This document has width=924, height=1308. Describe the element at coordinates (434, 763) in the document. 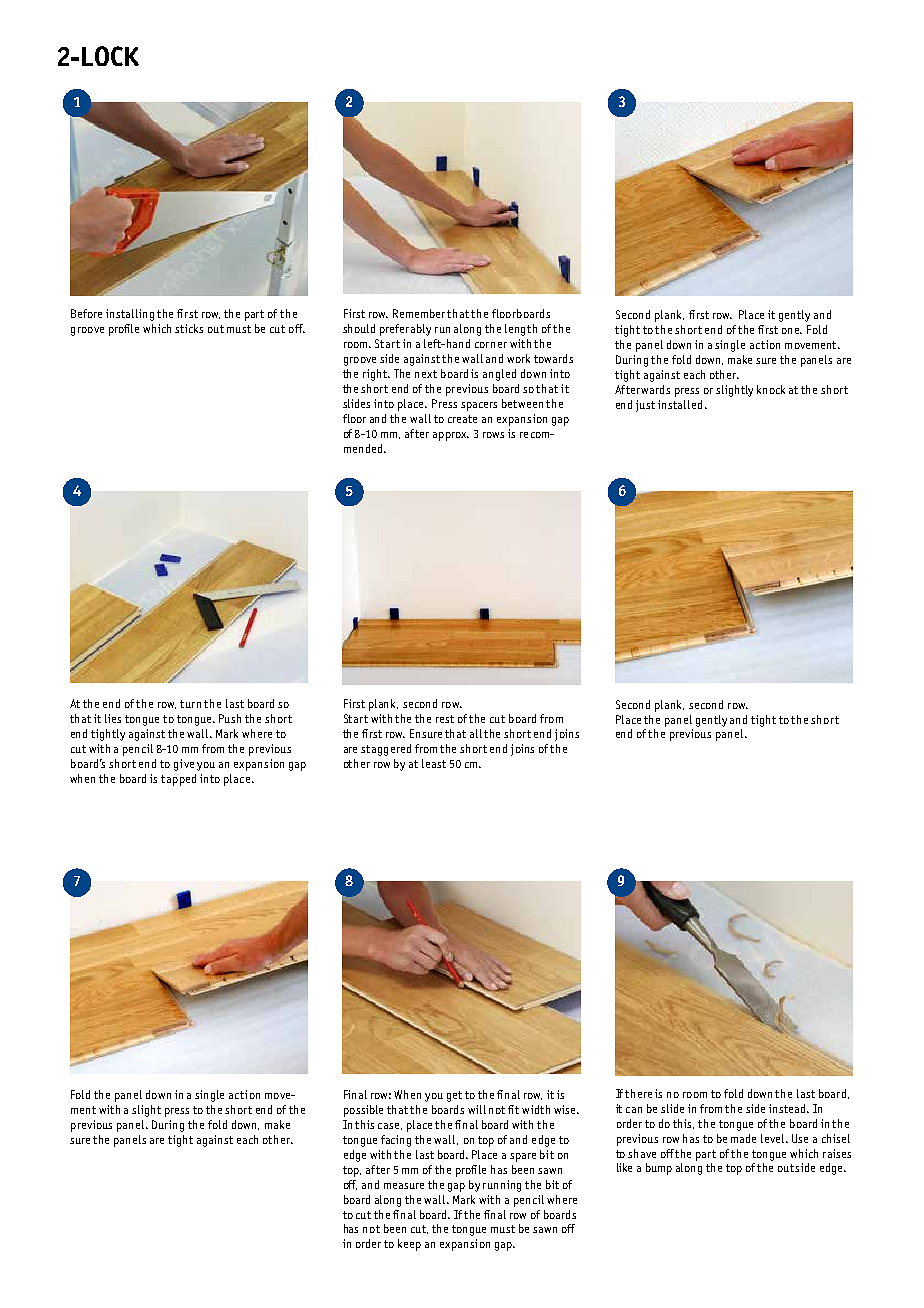

I see `least` at that location.
